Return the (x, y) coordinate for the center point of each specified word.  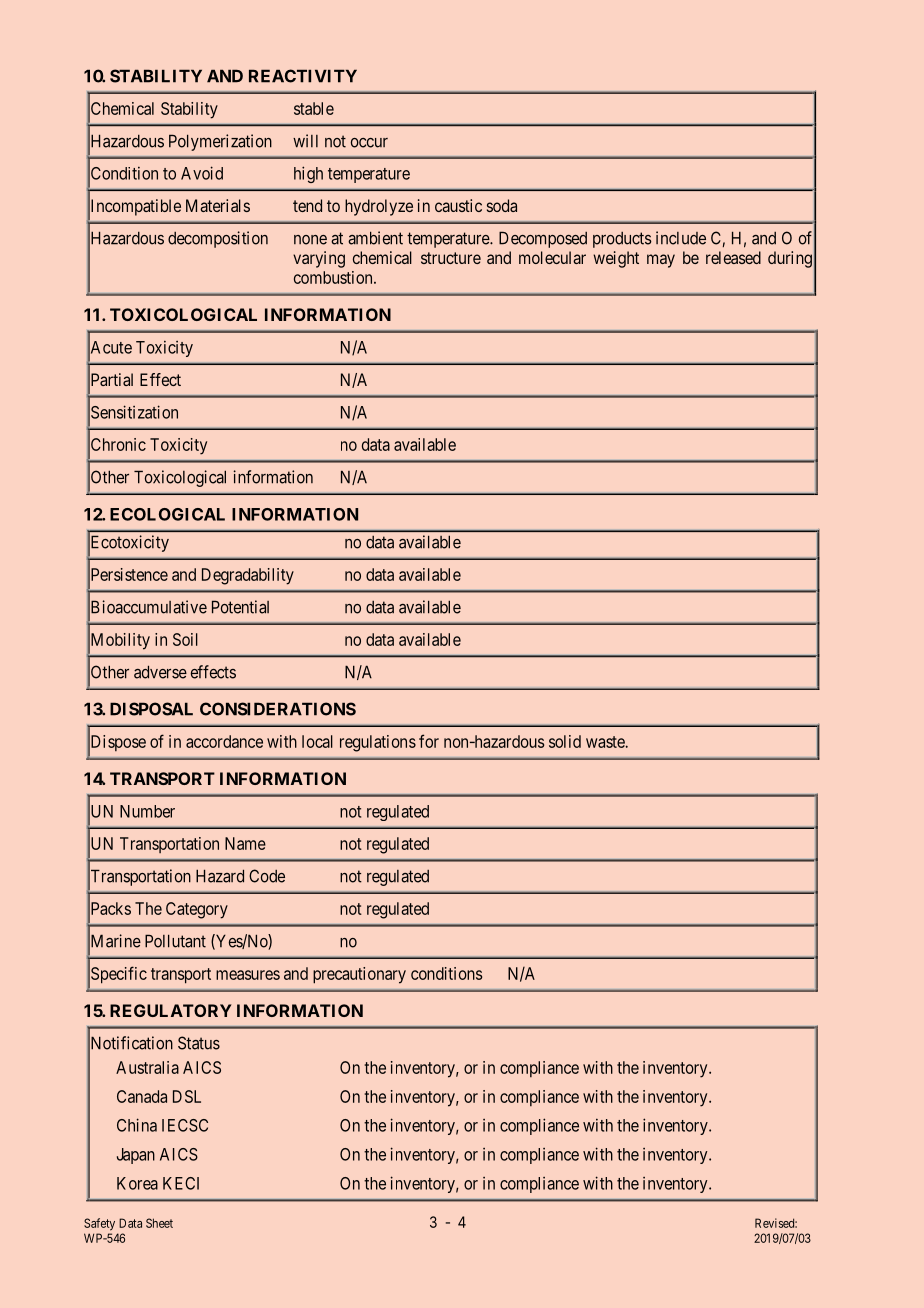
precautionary (359, 975)
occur (369, 143)
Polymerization (220, 142)
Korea (137, 1183)
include (681, 238)
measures (248, 975)
